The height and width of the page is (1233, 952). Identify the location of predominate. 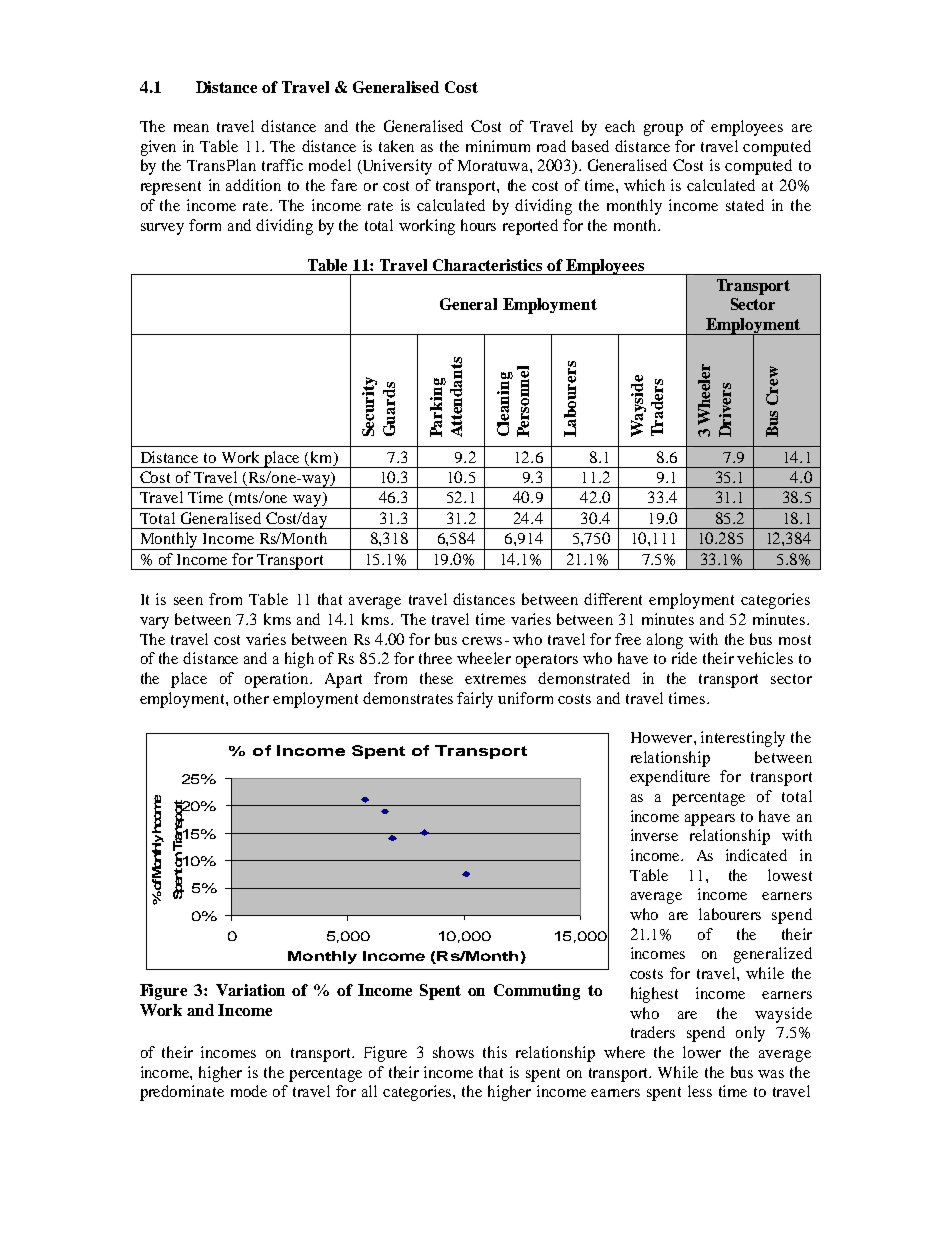
(182, 1093).
